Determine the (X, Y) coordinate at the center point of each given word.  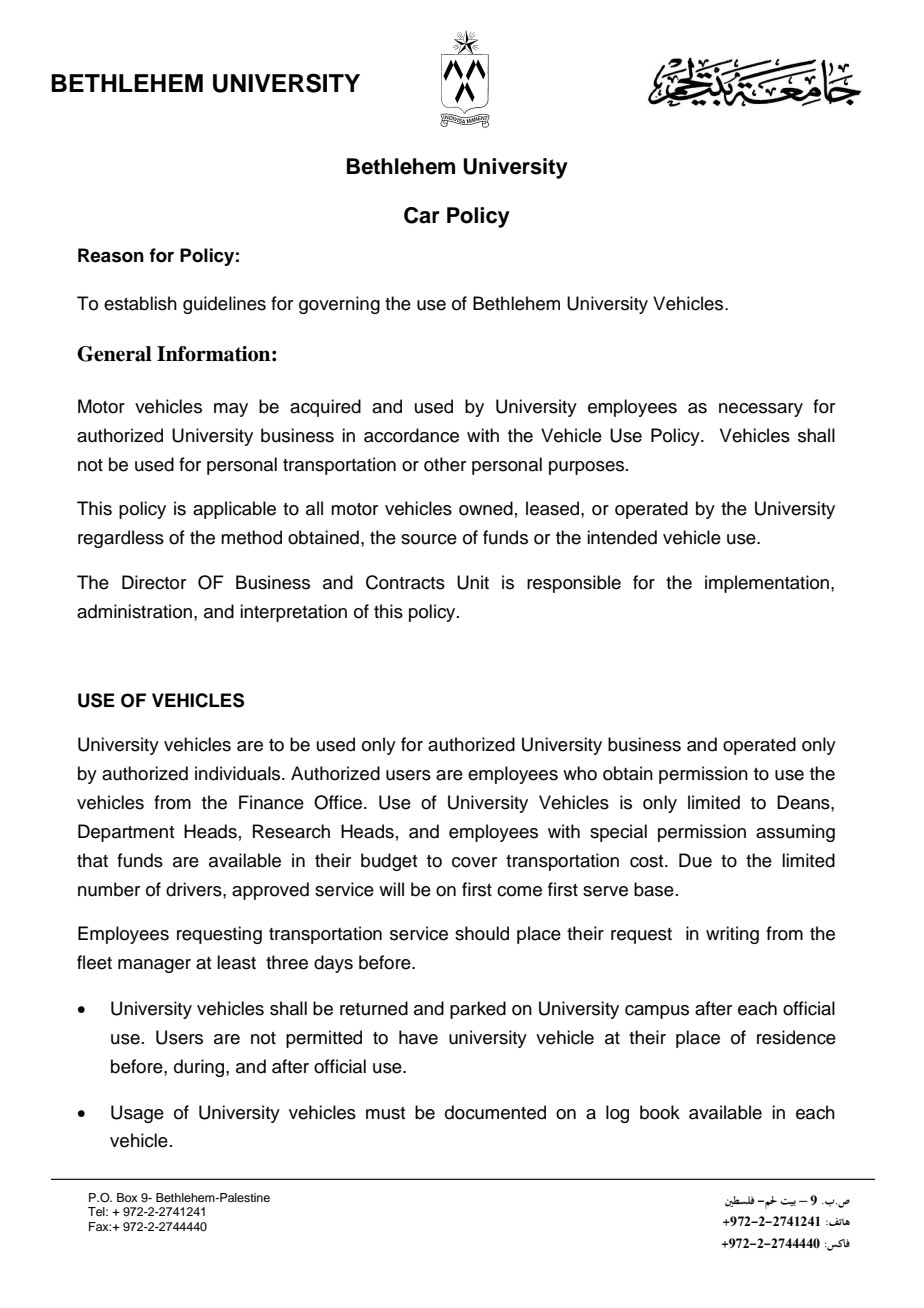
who (580, 773)
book (660, 1112)
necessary (761, 410)
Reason (111, 255)
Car (422, 215)
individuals (239, 773)
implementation (767, 584)
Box (127, 1197)
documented (495, 1112)
